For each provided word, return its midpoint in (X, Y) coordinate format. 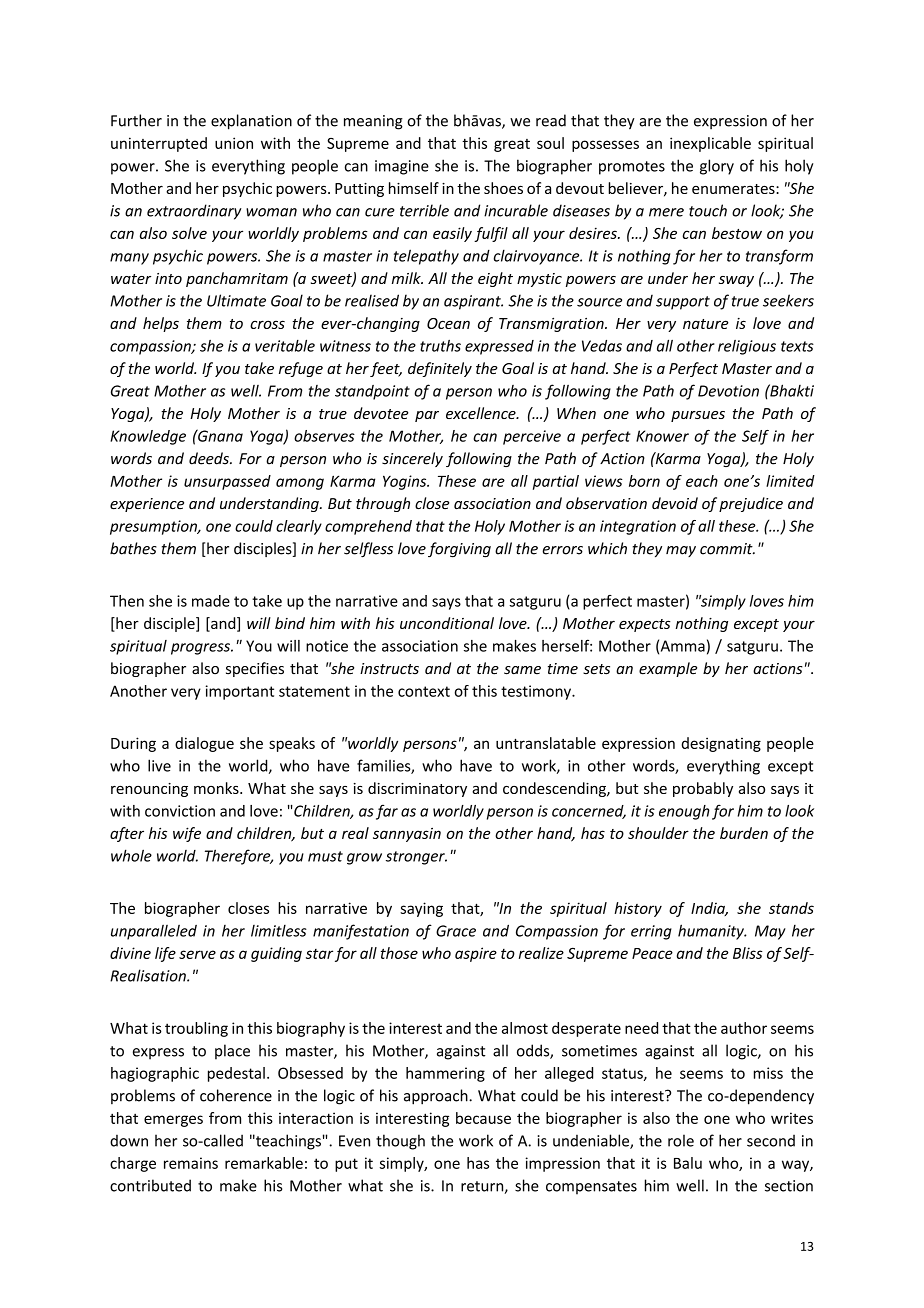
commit (727, 549)
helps (161, 324)
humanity (712, 932)
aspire (476, 954)
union (234, 143)
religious (747, 347)
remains (191, 1163)
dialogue (204, 744)
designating (721, 744)
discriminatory (417, 789)
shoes (503, 188)
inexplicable (710, 144)
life (165, 954)
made (211, 601)
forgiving (459, 550)
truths (440, 346)
